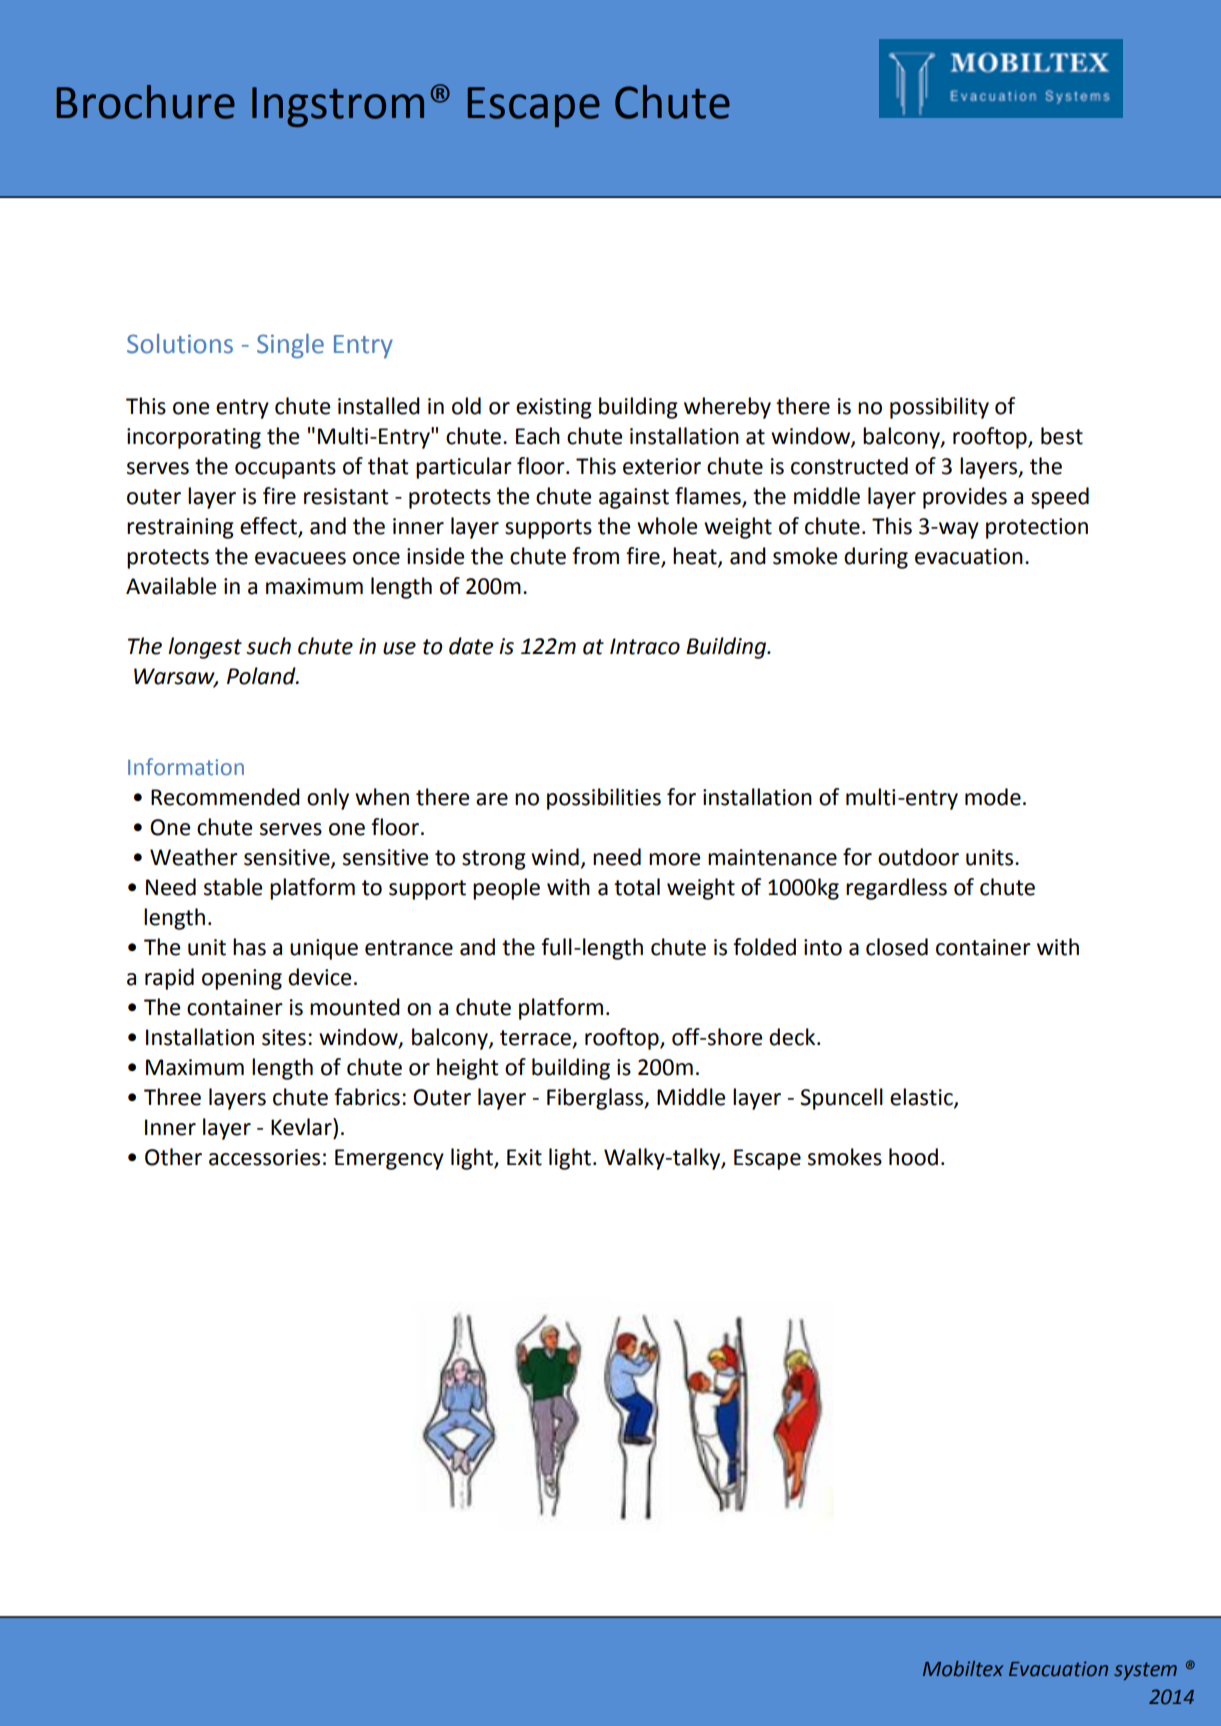 This screenshot has width=1221, height=1726. What do you see at coordinates (897, 947) in the screenshot?
I see `closed` at bounding box center [897, 947].
